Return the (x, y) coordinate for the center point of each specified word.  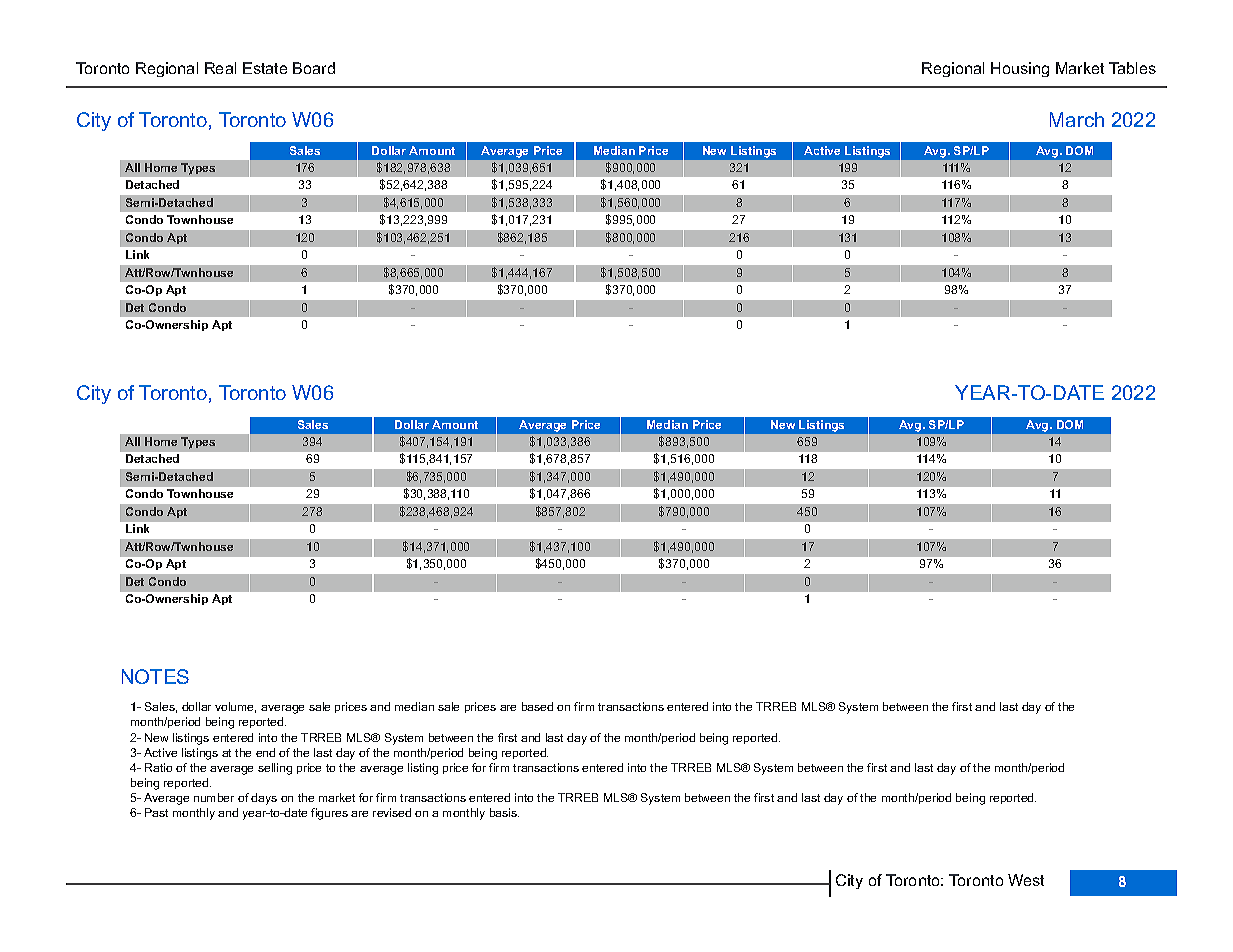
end (265, 752)
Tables (1132, 68)
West (1026, 880)
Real (220, 68)
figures (329, 814)
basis (504, 812)
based (537, 706)
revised (392, 812)
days (264, 799)
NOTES (155, 676)
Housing (1020, 69)
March (1077, 119)
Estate (265, 68)
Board (314, 68)
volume (235, 707)
